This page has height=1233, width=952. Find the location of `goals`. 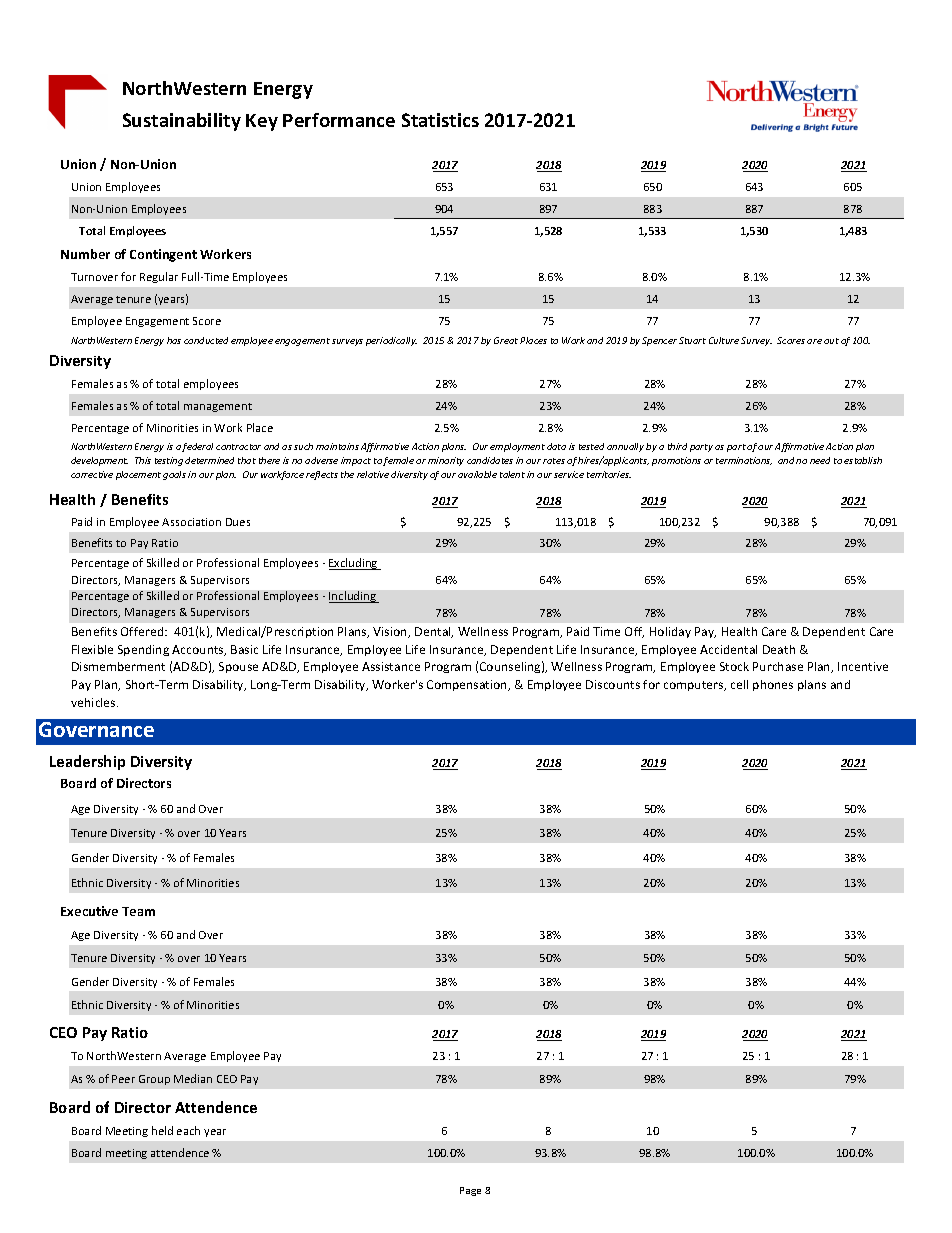

goals is located at coordinates (174, 475).
